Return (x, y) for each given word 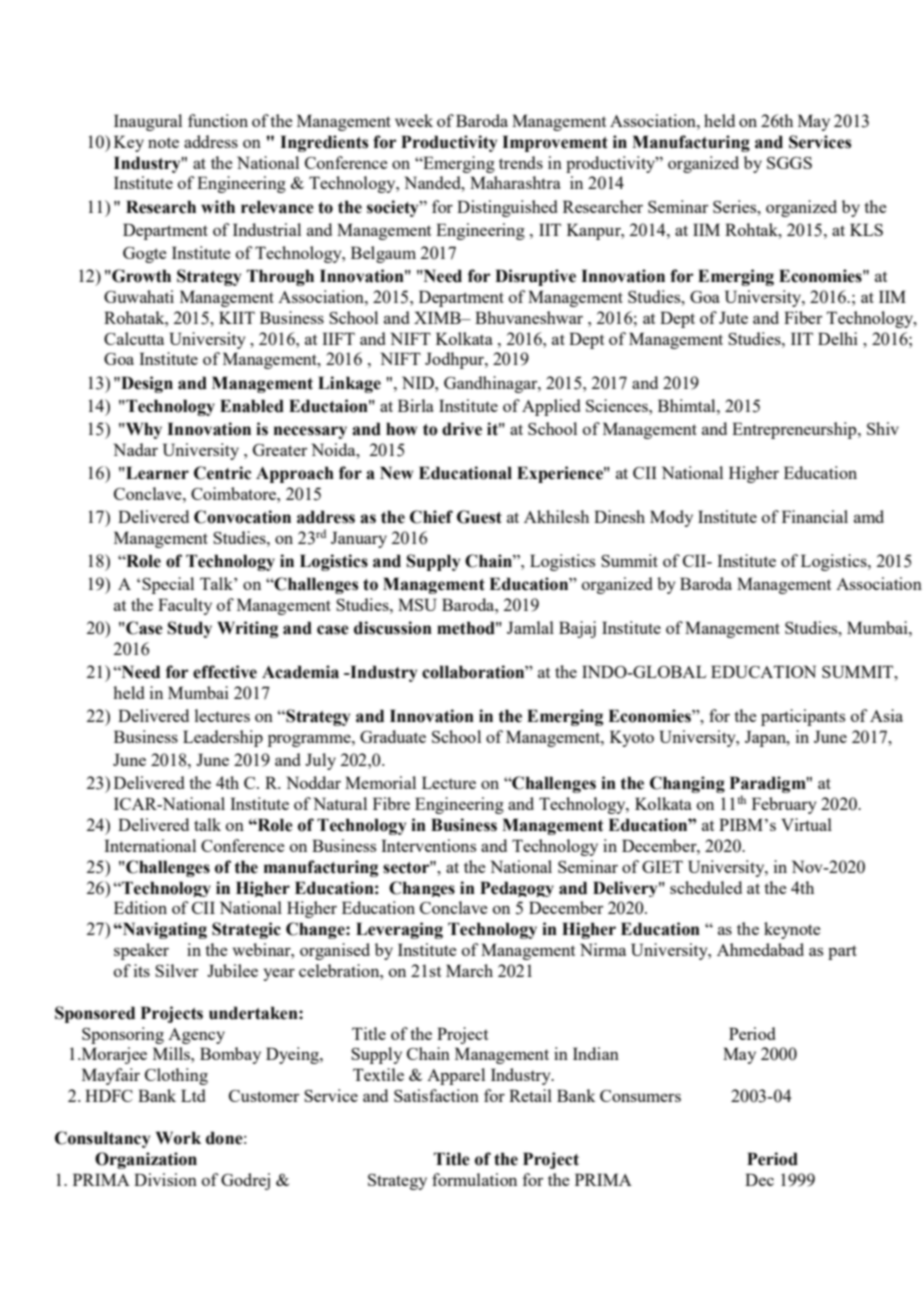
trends (521, 162)
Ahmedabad (760, 949)
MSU (417, 604)
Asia (886, 715)
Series (736, 206)
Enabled (252, 406)
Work (178, 1138)
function (218, 120)
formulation (474, 1179)
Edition (140, 907)
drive (462, 429)
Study (190, 629)
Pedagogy (517, 889)
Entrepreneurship (795, 430)
